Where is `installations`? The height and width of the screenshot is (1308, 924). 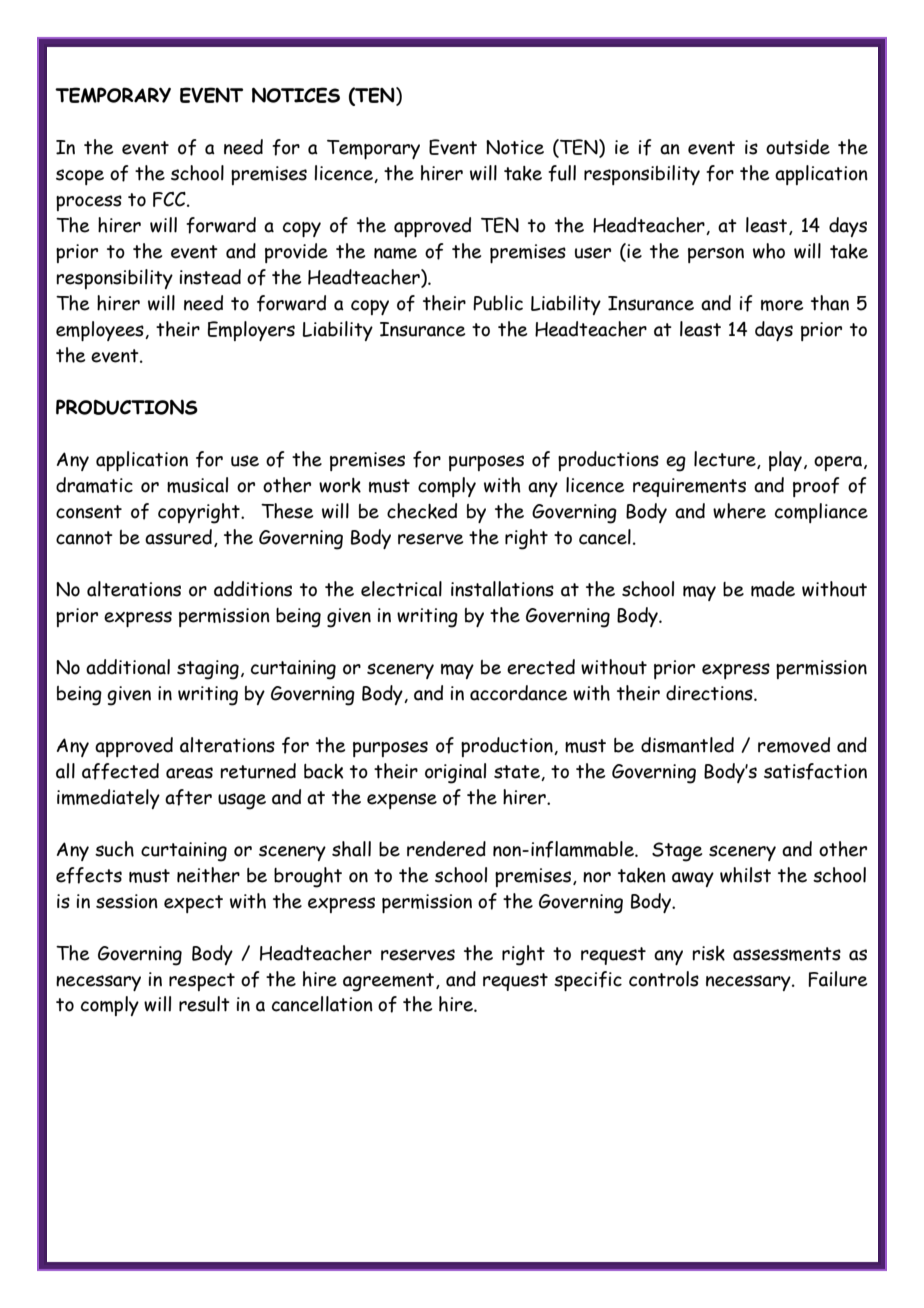
installations is located at coordinates (502, 589).
